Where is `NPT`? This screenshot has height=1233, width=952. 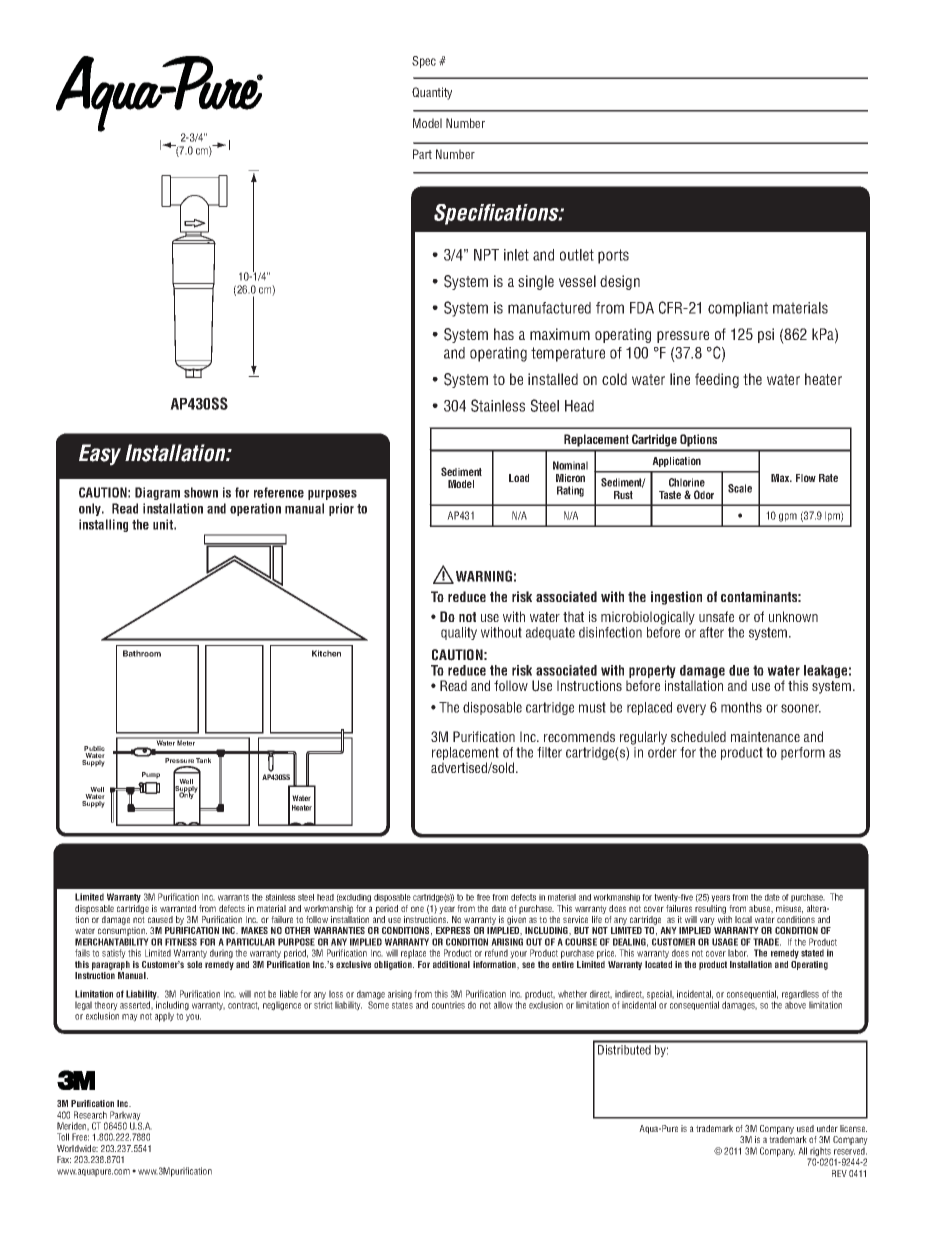 NPT is located at coordinates (486, 255).
